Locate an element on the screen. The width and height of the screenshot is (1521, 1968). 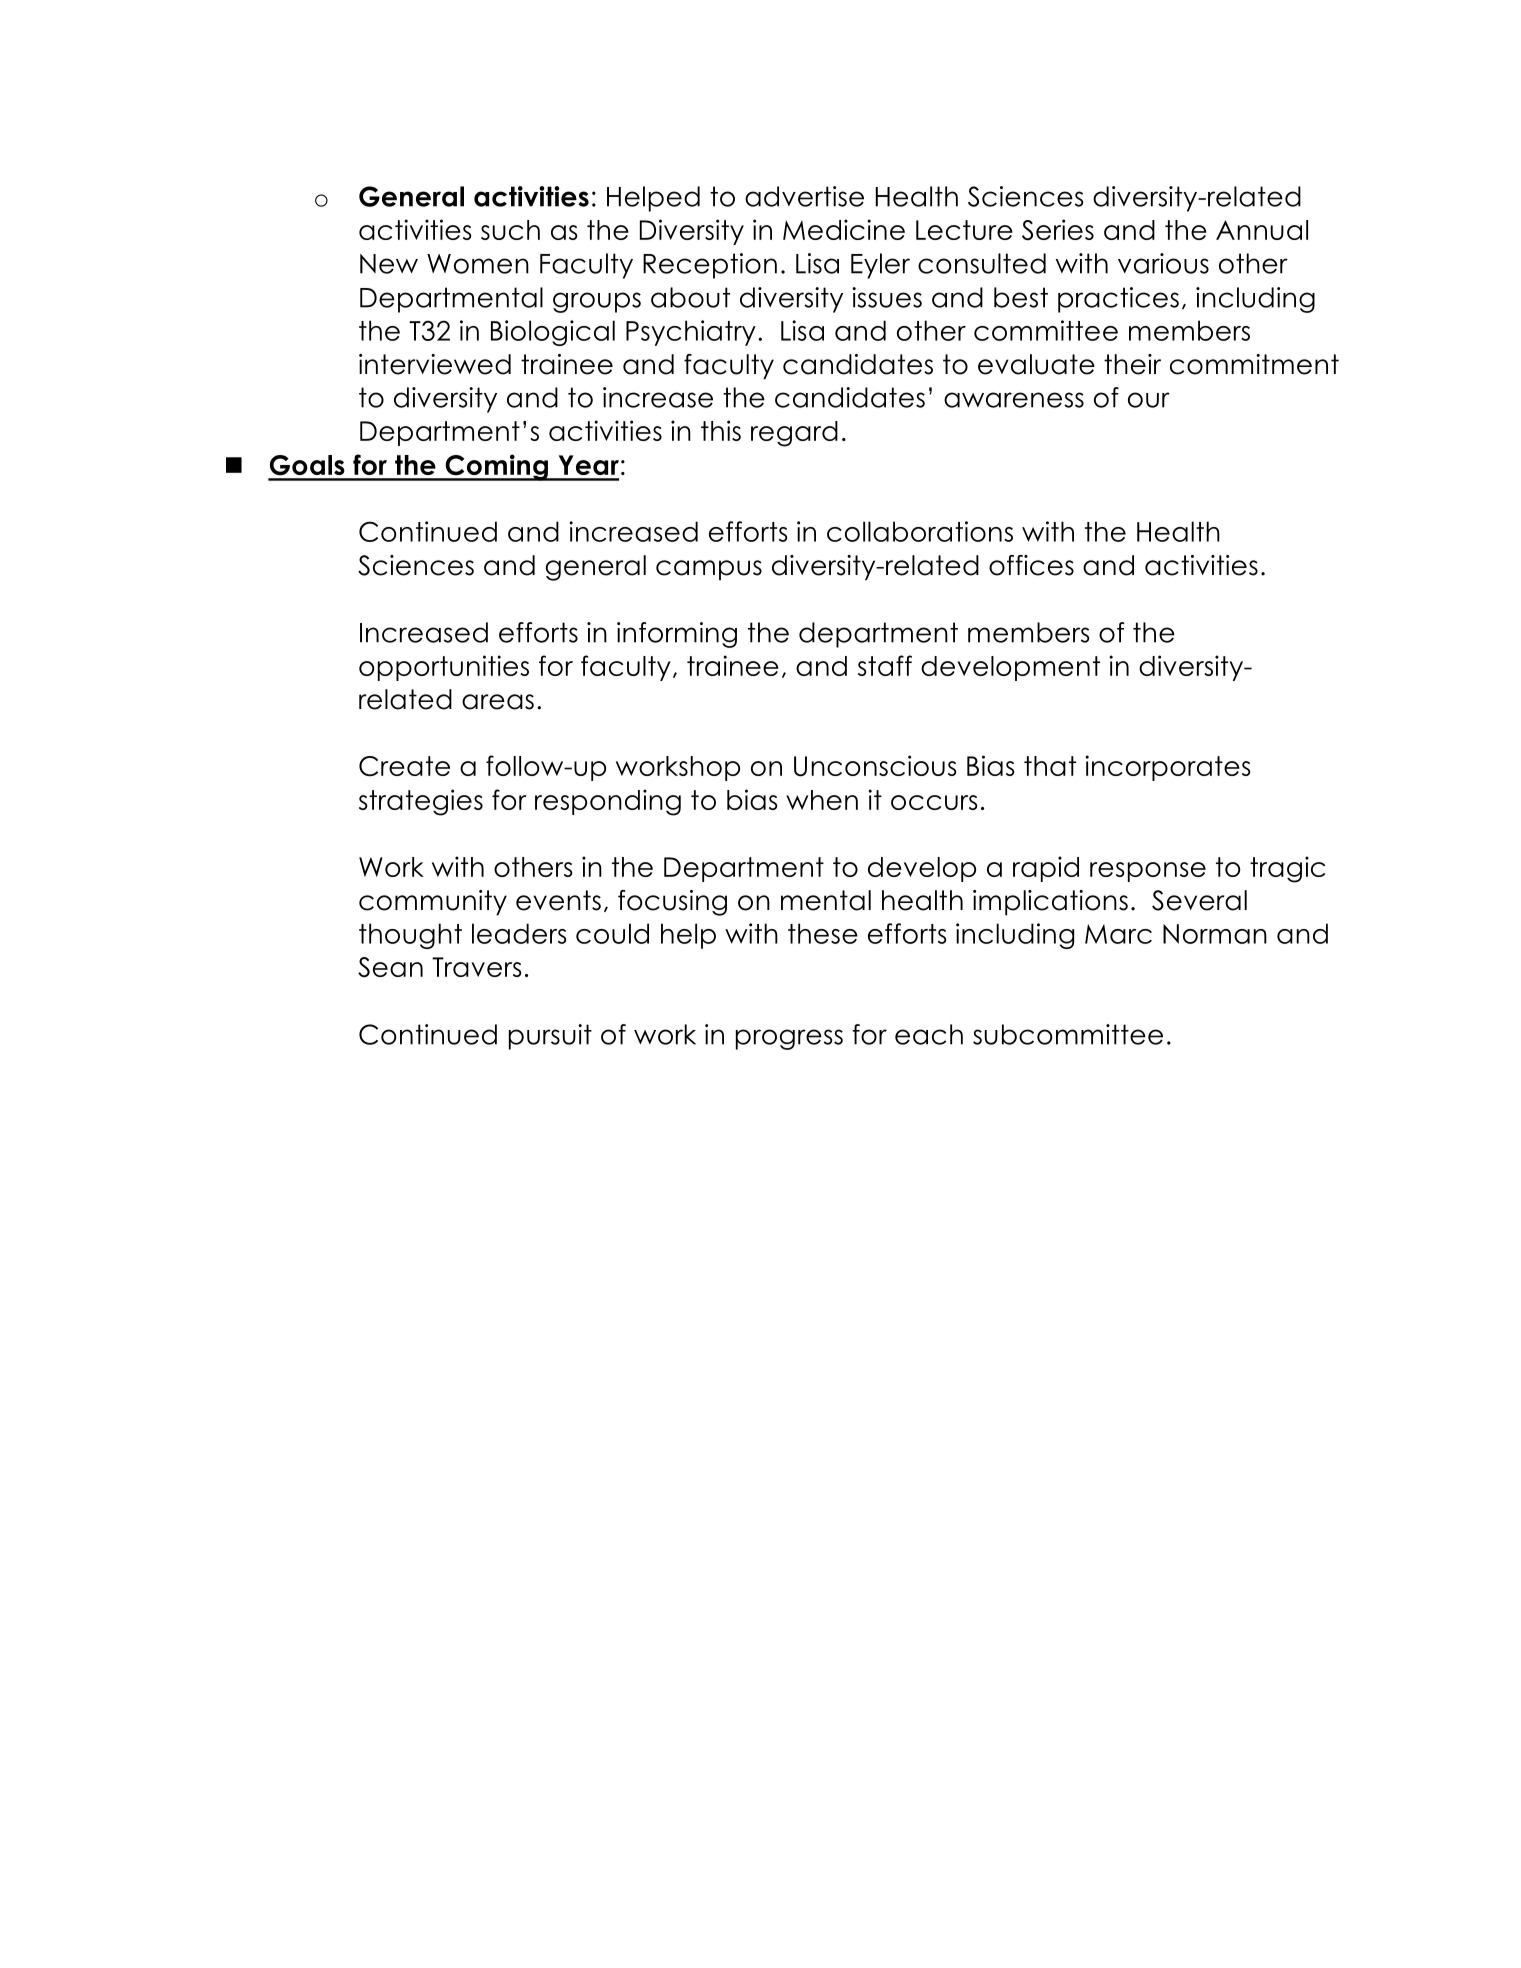
pursuit is located at coordinates (550, 1037).
